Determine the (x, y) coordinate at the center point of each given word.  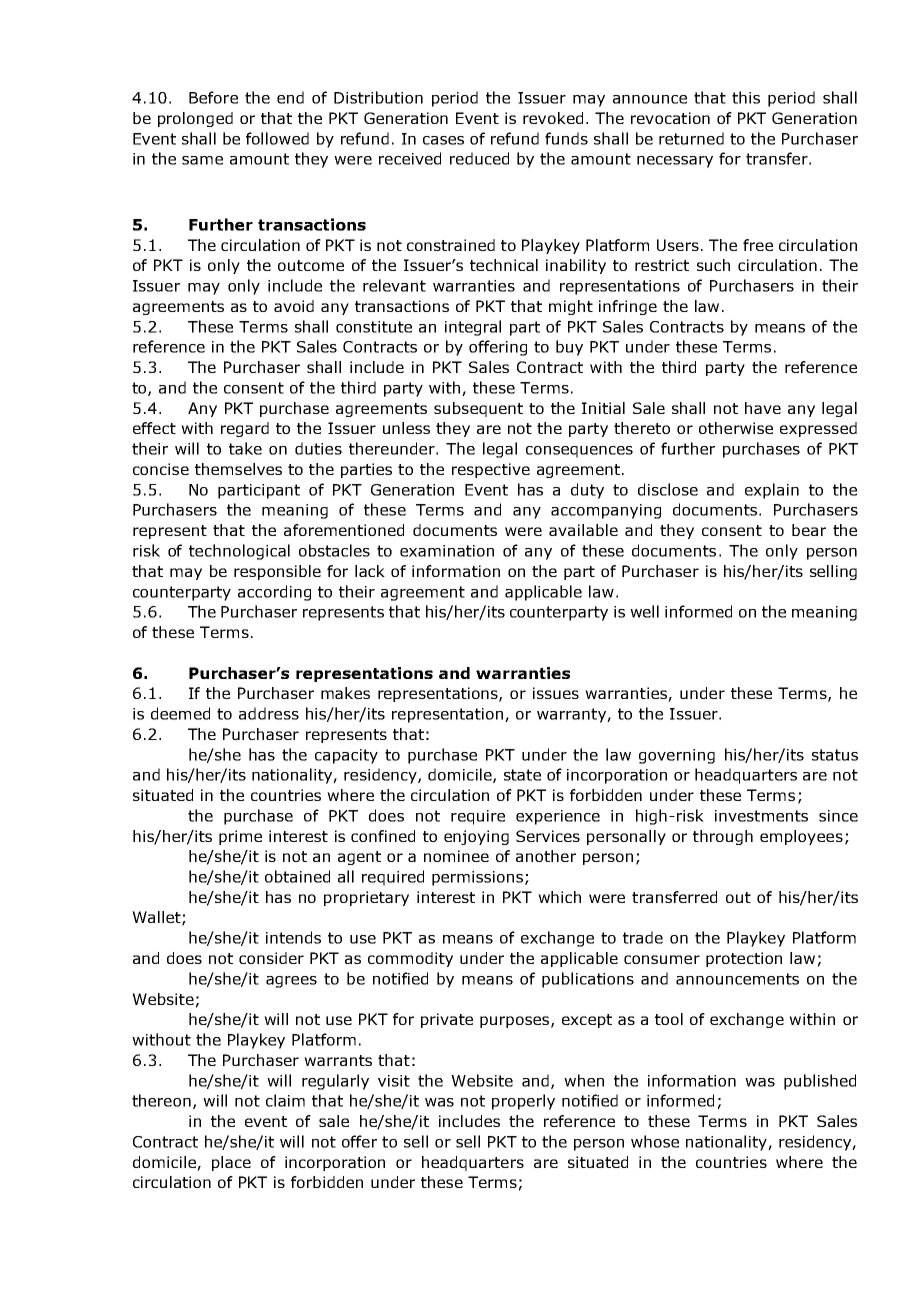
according (274, 593)
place (231, 1163)
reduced (479, 158)
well (644, 611)
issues (556, 693)
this (746, 97)
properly (523, 1102)
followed (277, 138)
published (820, 1082)
